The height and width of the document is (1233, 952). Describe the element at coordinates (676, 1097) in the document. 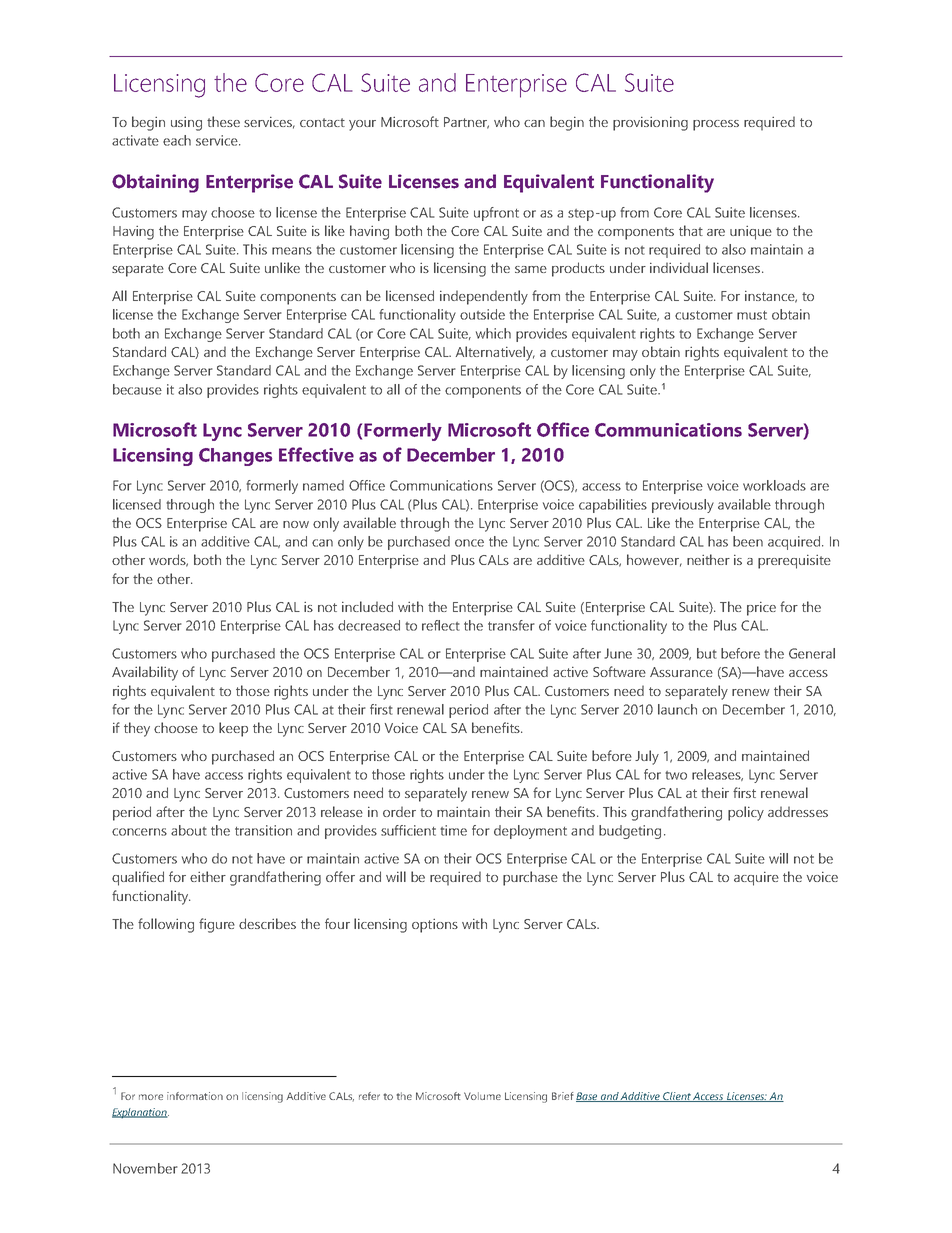

I see `Client` at that location.
